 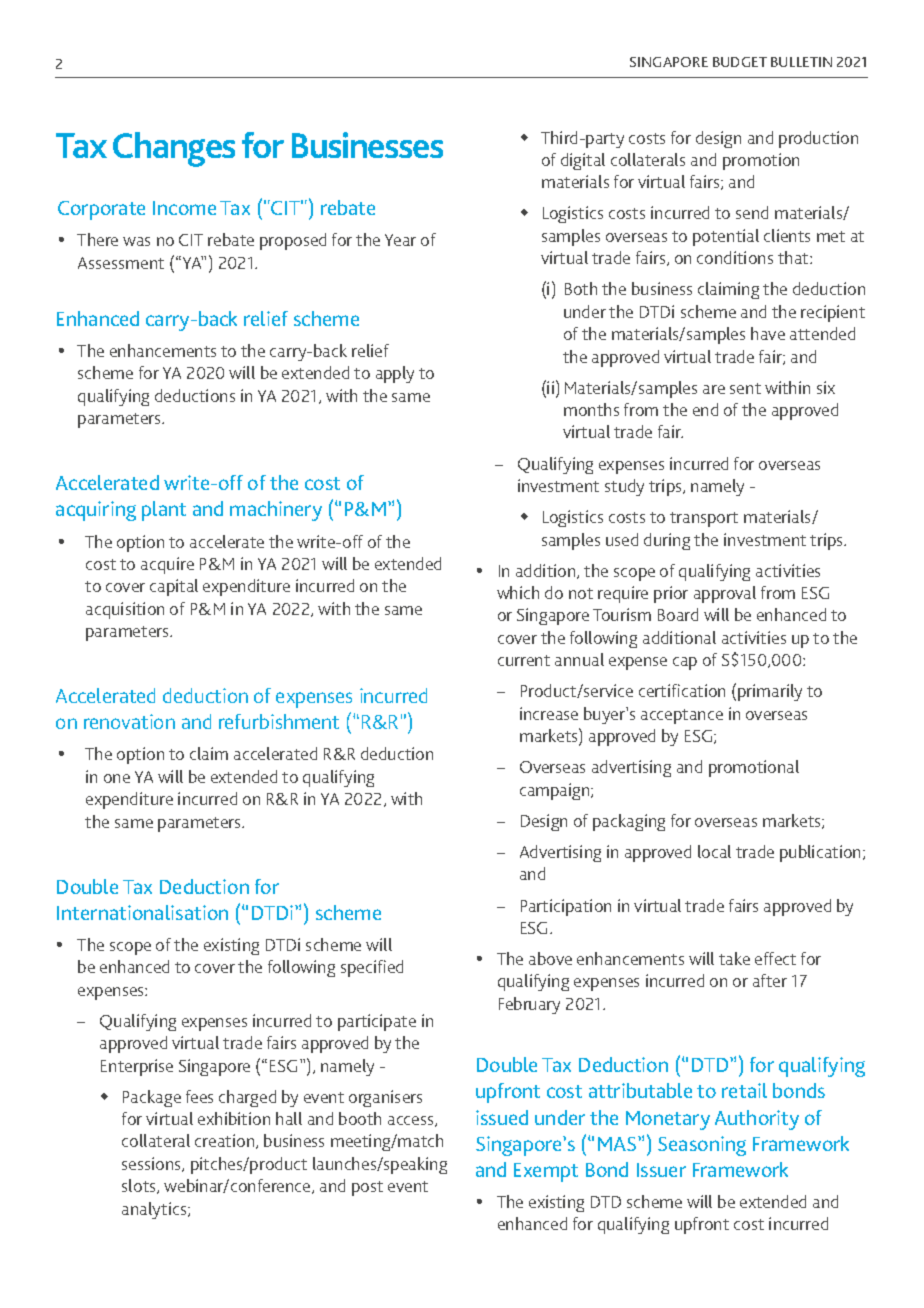 I want to click on slots, so click(x=140, y=1186).
